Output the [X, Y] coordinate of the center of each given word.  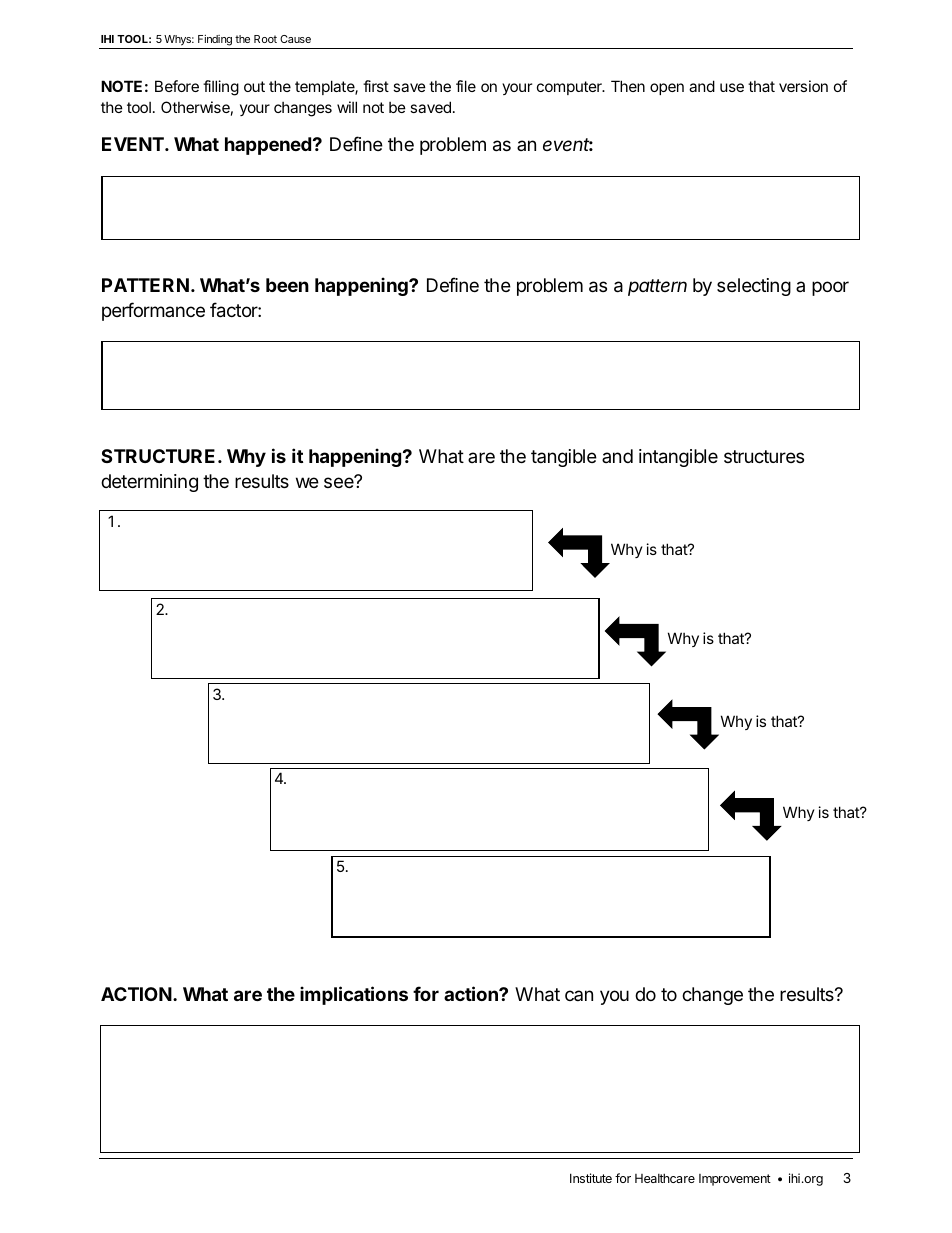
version [803, 86]
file [466, 86]
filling [221, 88]
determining [149, 483]
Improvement [735, 1180]
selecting [754, 287]
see [340, 482]
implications [354, 995]
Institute [591, 1178]
